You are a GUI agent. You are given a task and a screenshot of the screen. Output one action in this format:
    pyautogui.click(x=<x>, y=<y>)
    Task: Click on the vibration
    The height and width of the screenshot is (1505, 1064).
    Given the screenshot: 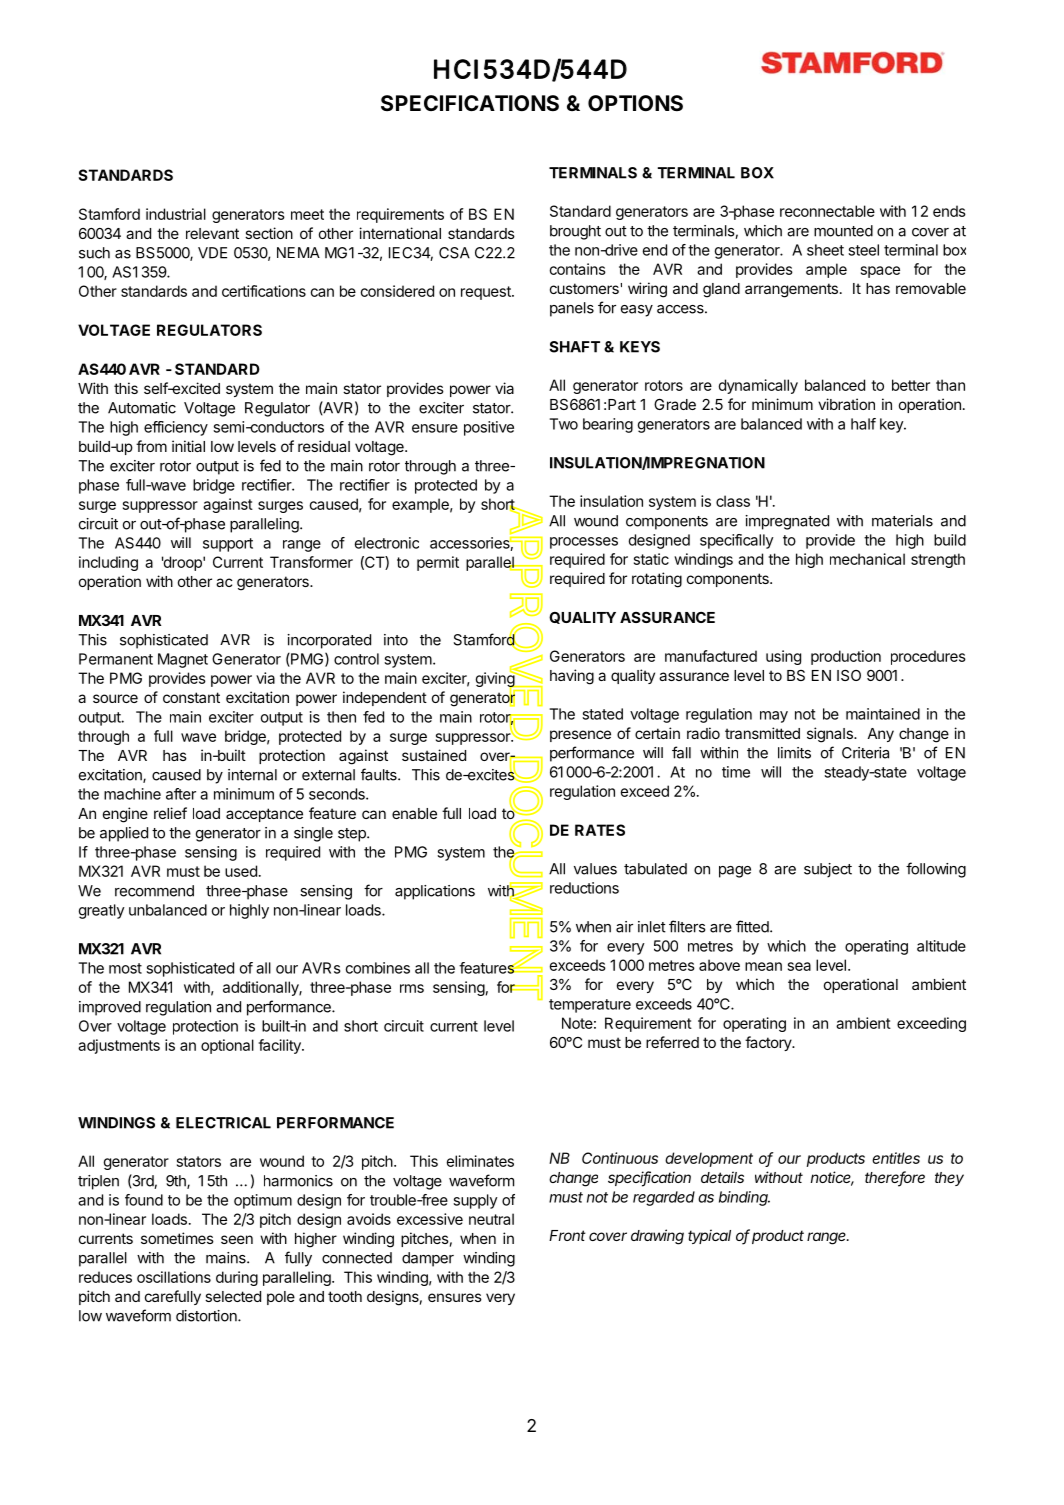 What is the action you would take?
    pyautogui.click(x=846, y=404)
